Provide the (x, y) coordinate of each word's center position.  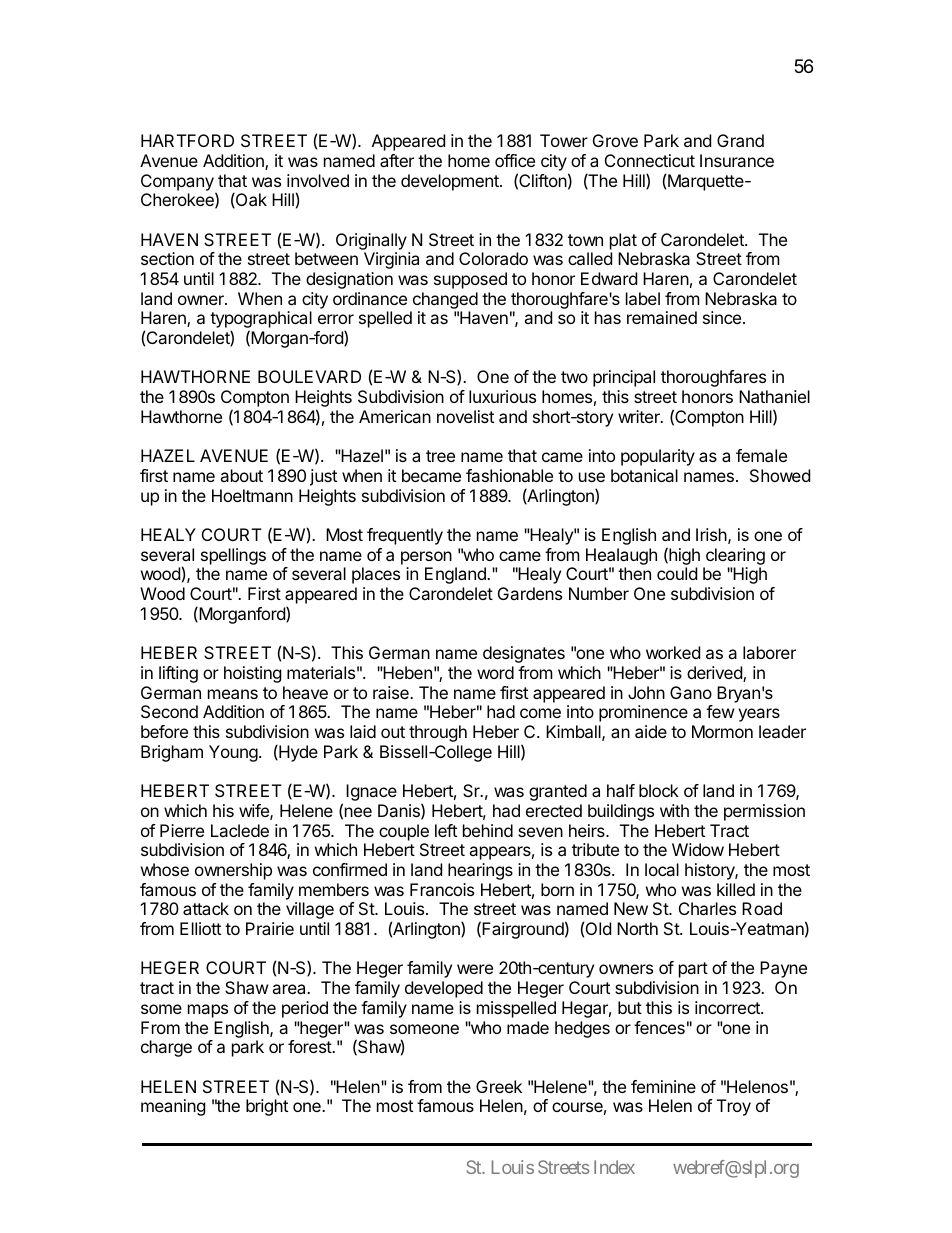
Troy (734, 1107)
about (241, 475)
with (674, 810)
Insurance (737, 160)
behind (488, 830)
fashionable (509, 475)
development (451, 182)
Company (178, 183)
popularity (658, 457)
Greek (499, 1086)
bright (267, 1107)
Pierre (182, 830)
